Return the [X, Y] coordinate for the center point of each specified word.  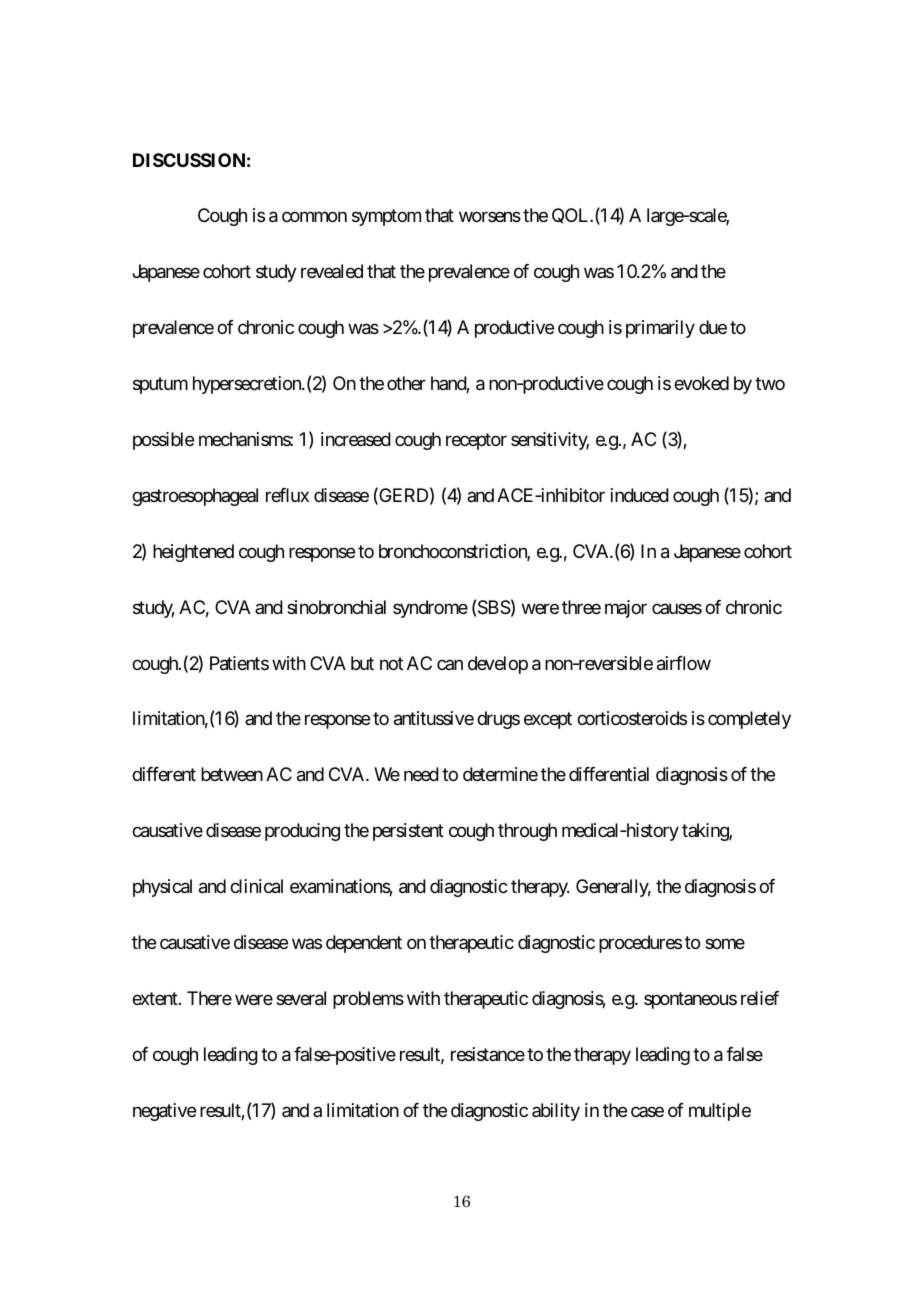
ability [556, 1112]
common [314, 217]
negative [164, 1112]
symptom [386, 217]
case [647, 1111]
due [713, 327]
